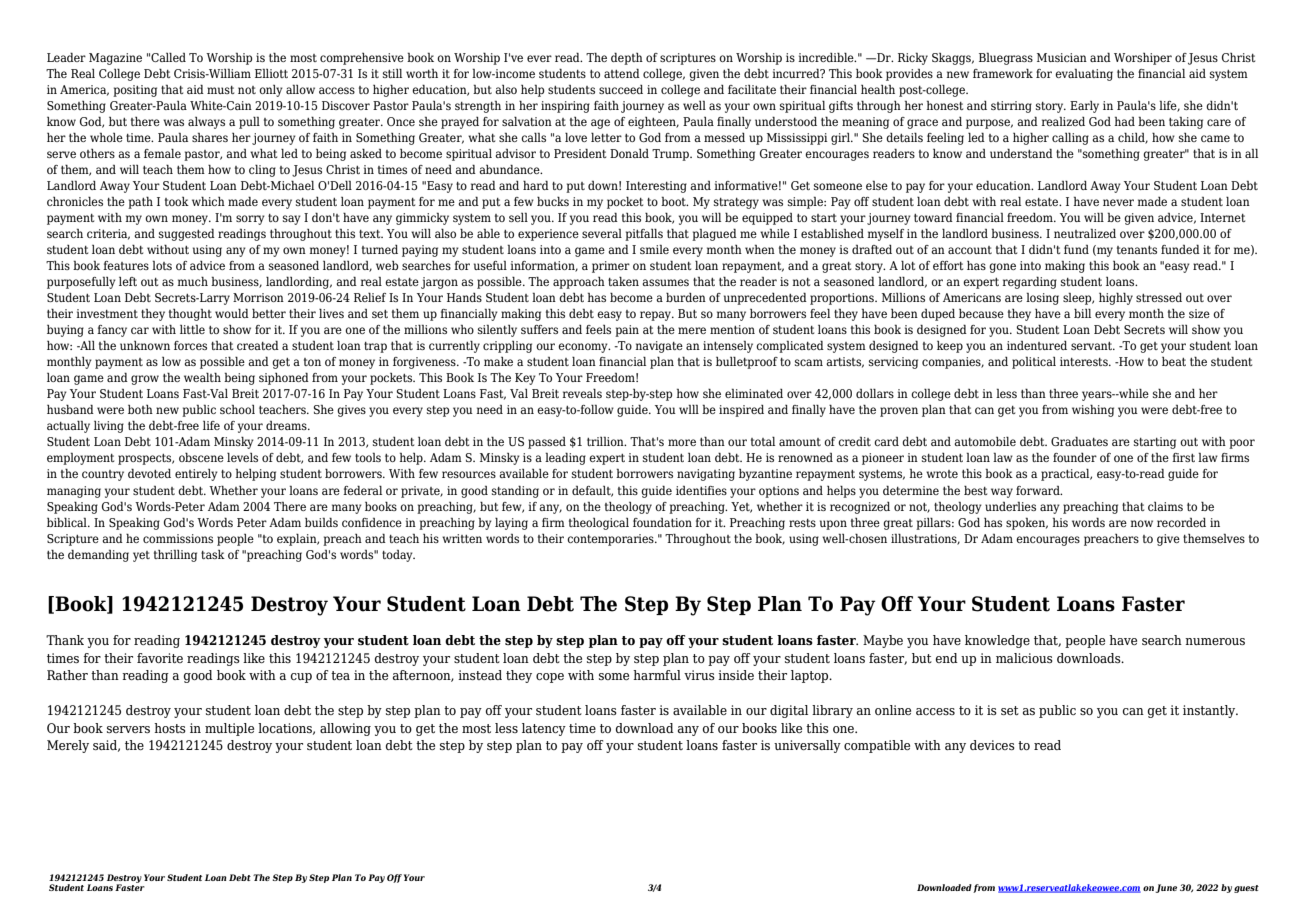  Describe the element at coordinates (1075, 457) in the screenshot. I see `founder` at that location.
